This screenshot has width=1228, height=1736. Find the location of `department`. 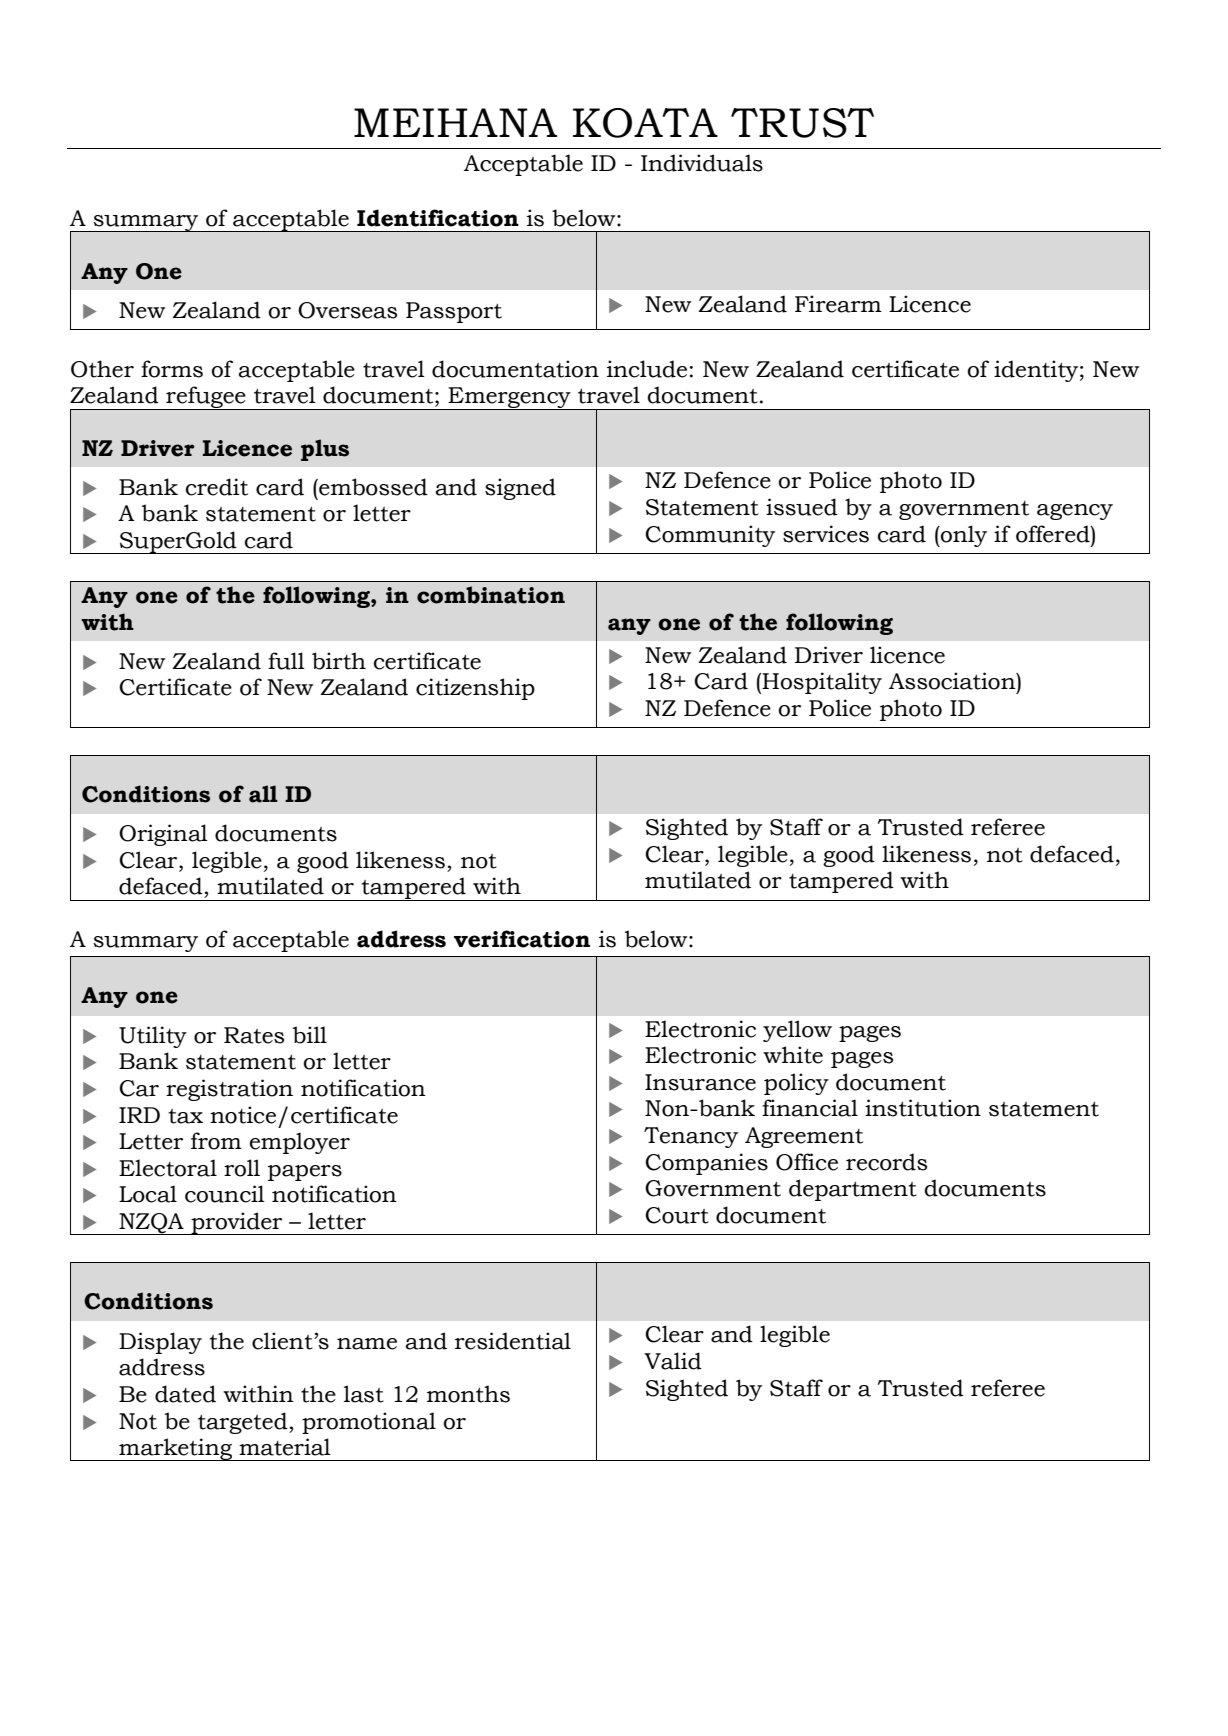

department is located at coordinates (853, 1190).
